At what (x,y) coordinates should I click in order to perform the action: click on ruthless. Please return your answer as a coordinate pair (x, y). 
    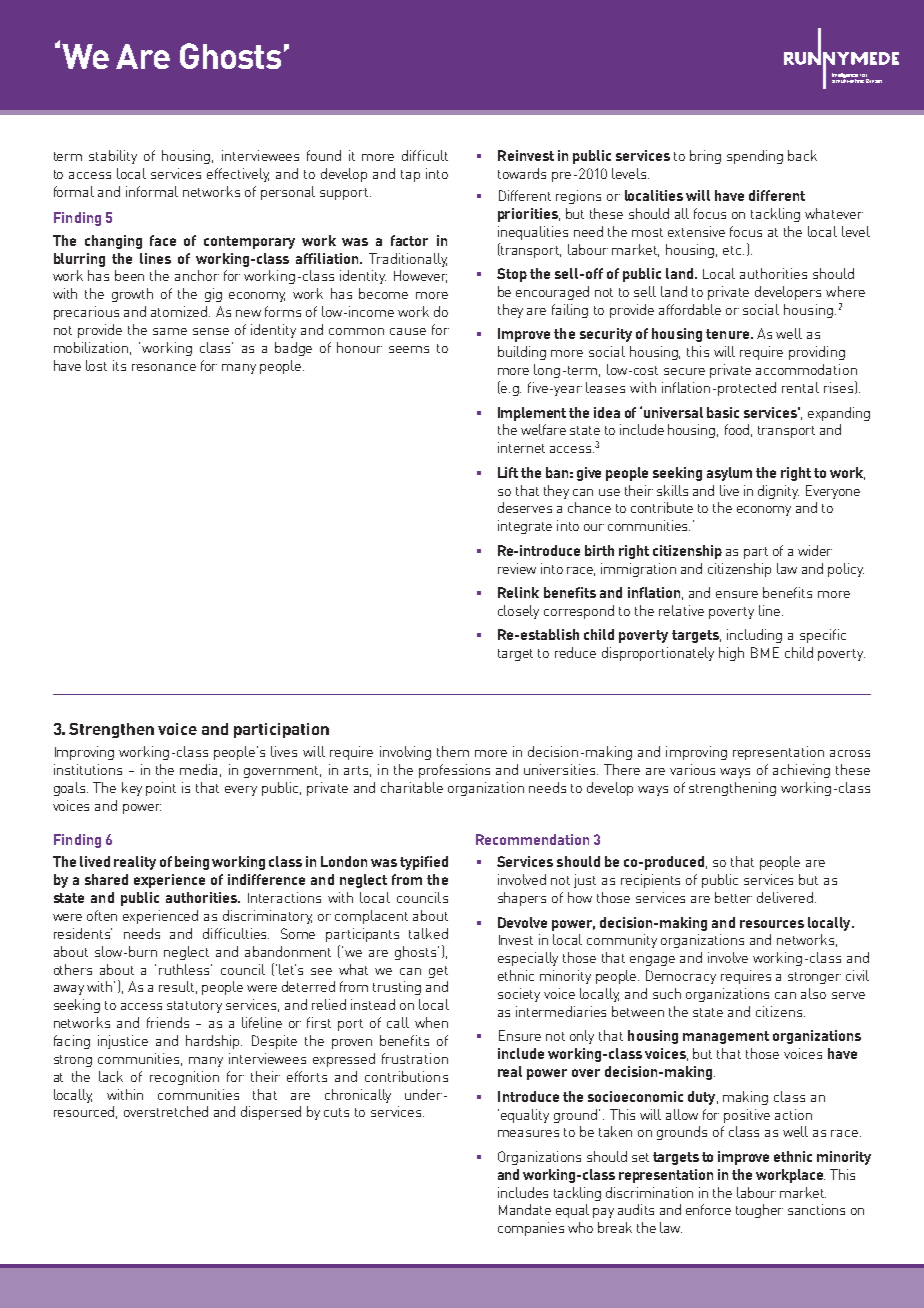
    Looking at the image, I should click on (185, 969).
